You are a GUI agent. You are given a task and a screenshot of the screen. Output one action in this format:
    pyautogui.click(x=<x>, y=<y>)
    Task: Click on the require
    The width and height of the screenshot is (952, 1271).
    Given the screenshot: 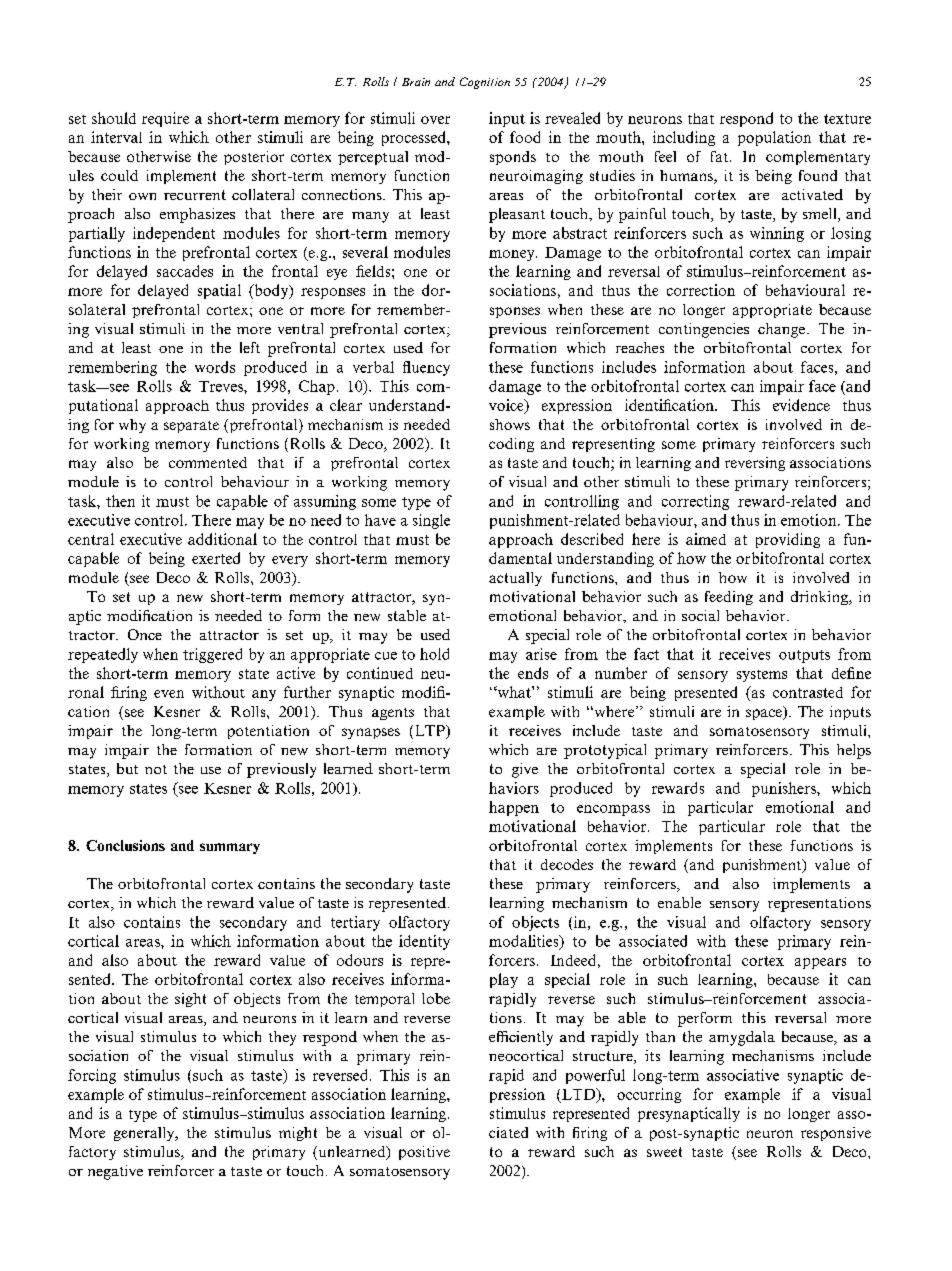 What is the action you would take?
    pyautogui.click(x=165, y=119)
